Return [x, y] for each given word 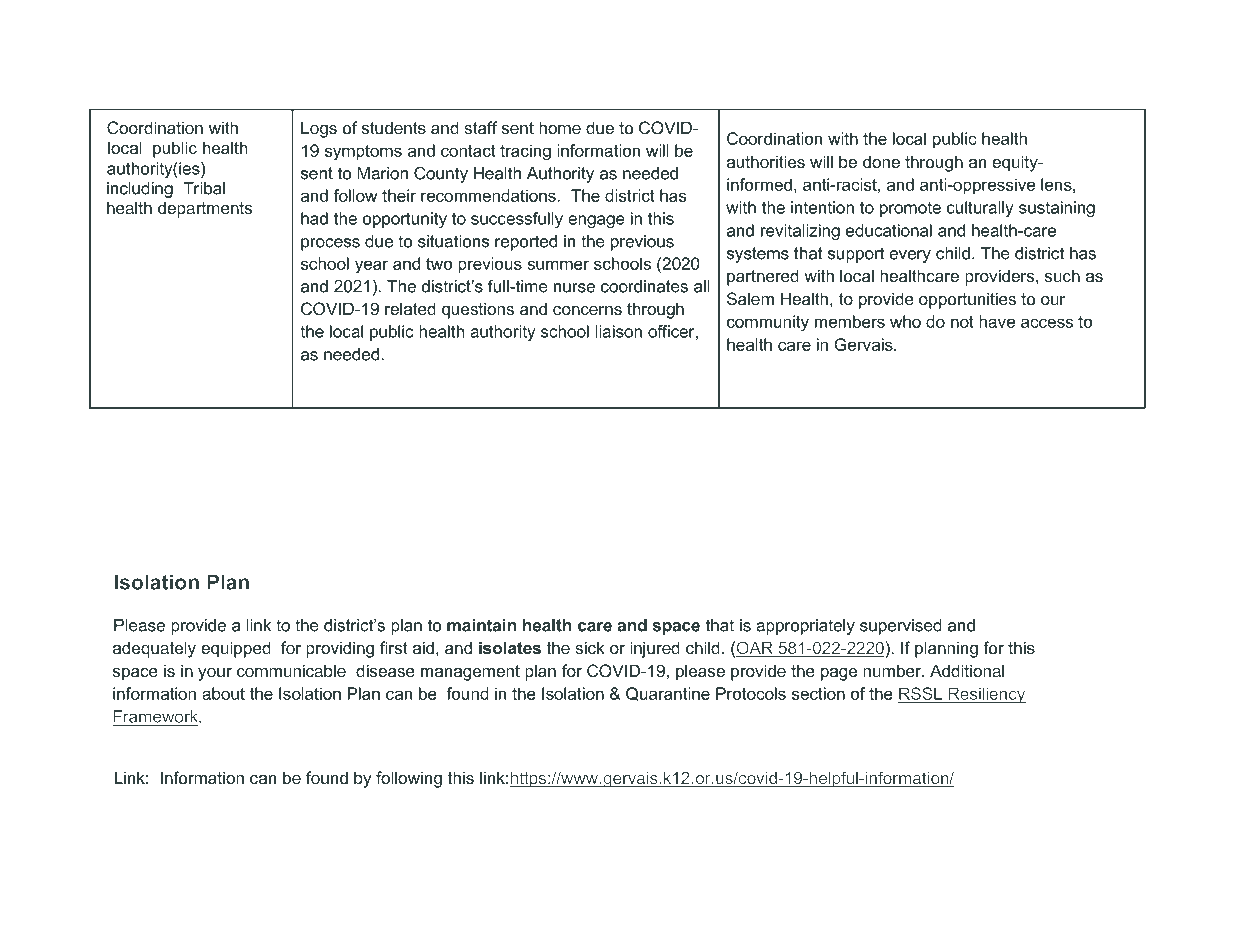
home [560, 128]
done [881, 162]
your [215, 674]
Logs [319, 129]
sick [589, 648]
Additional [967, 671]
